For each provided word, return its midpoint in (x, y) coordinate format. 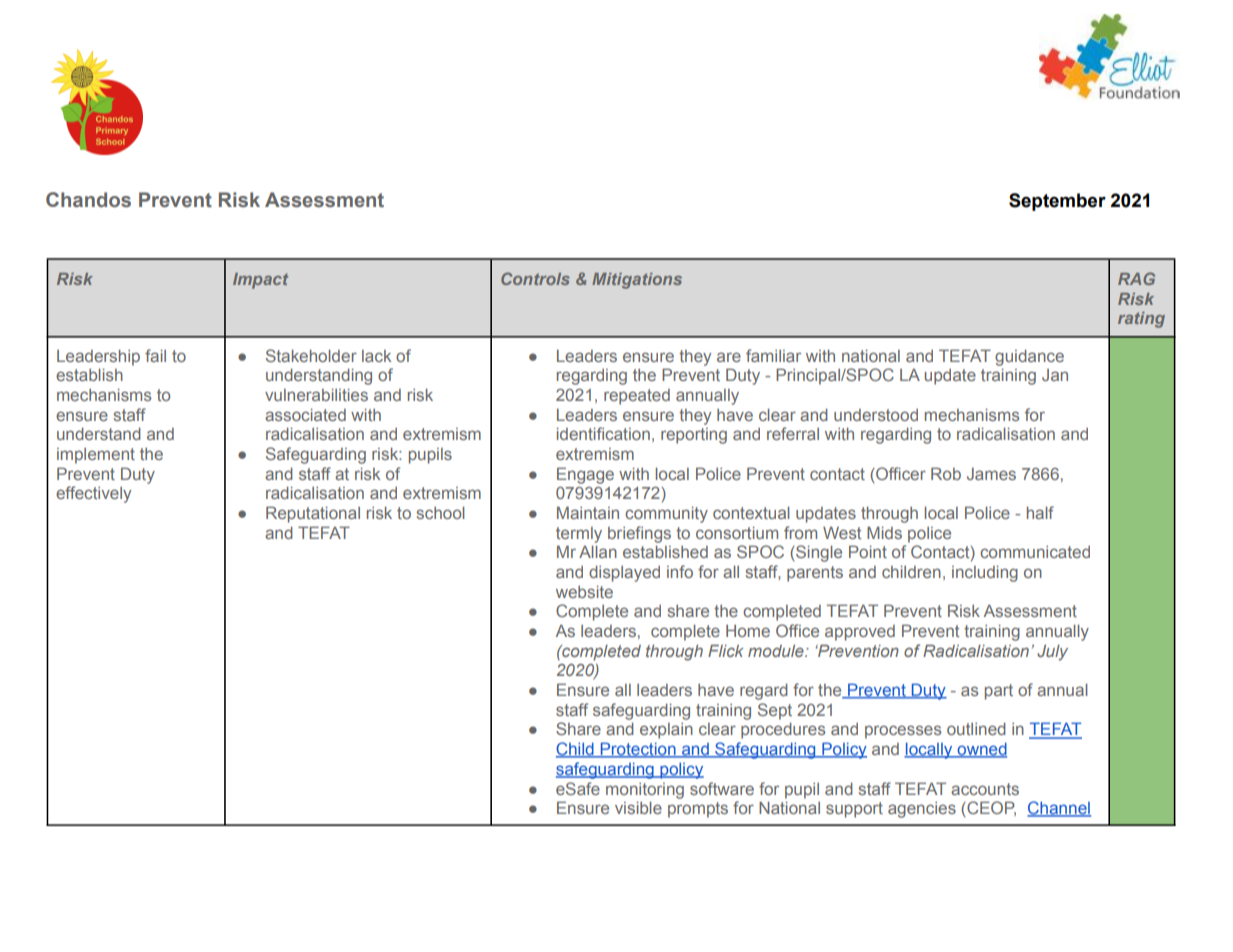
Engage (585, 475)
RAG (1136, 278)
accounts (985, 789)
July (1052, 653)
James (991, 474)
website (584, 592)
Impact (260, 281)
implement (96, 456)
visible (638, 808)
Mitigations (637, 281)
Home (748, 631)
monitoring (645, 791)
